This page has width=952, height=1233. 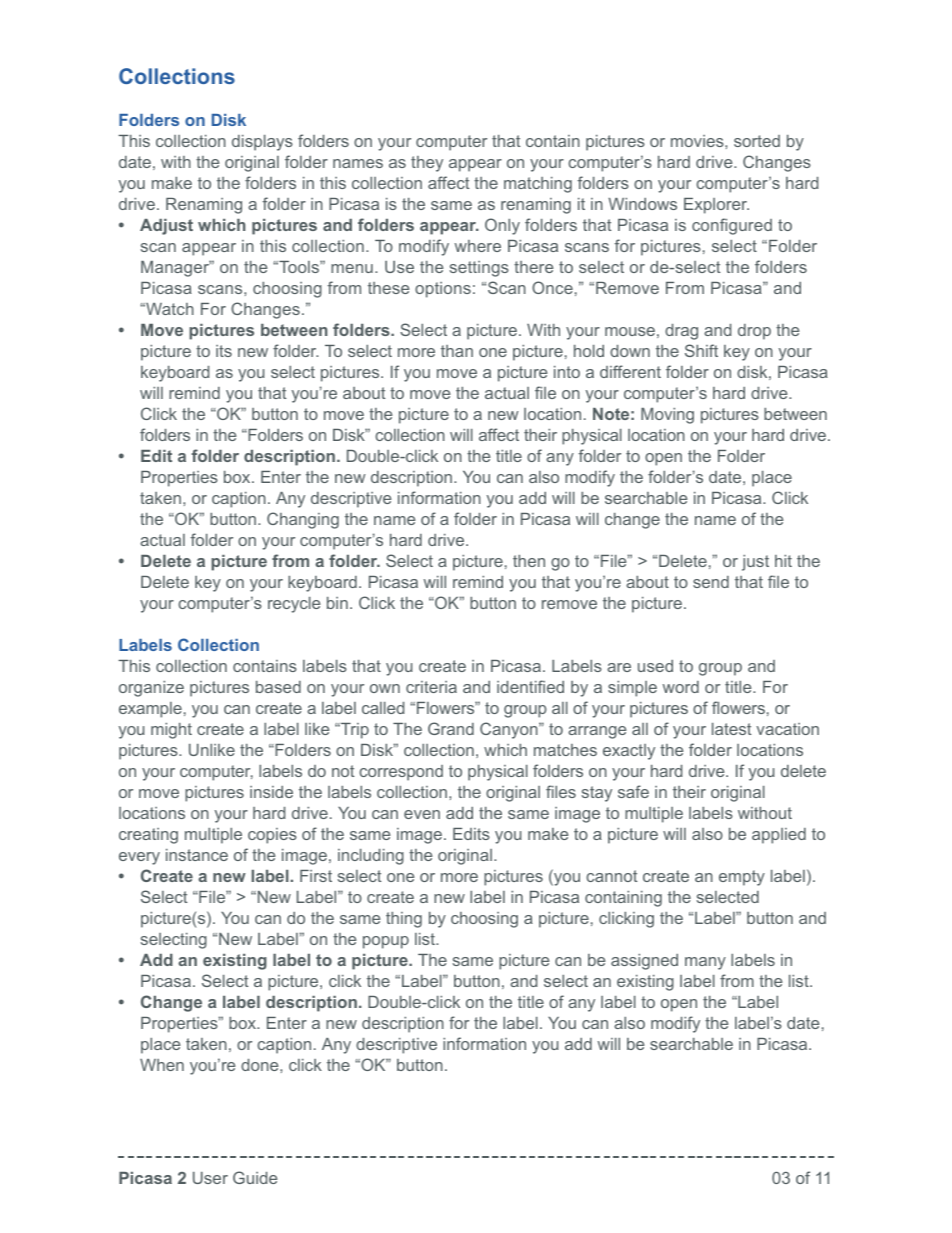 I want to click on then, so click(x=529, y=561).
